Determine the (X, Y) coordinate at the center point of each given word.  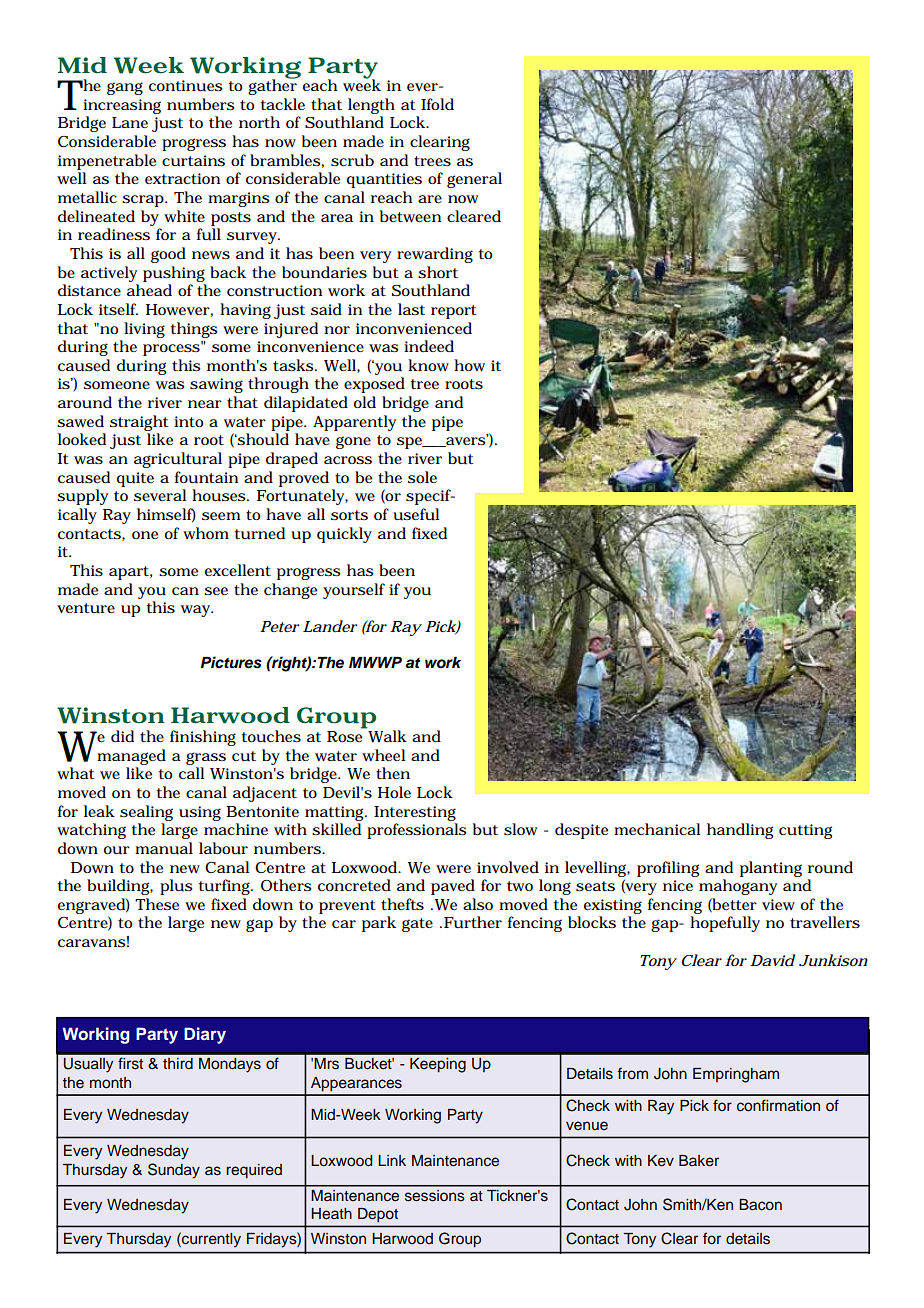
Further (473, 922)
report (454, 312)
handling (740, 831)
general (474, 180)
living (144, 330)
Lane (130, 122)
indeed (429, 346)
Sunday (174, 1171)
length (371, 106)
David (772, 960)
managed (131, 757)
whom (206, 533)
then (393, 773)
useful (416, 514)
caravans (92, 943)
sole (422, 477)
